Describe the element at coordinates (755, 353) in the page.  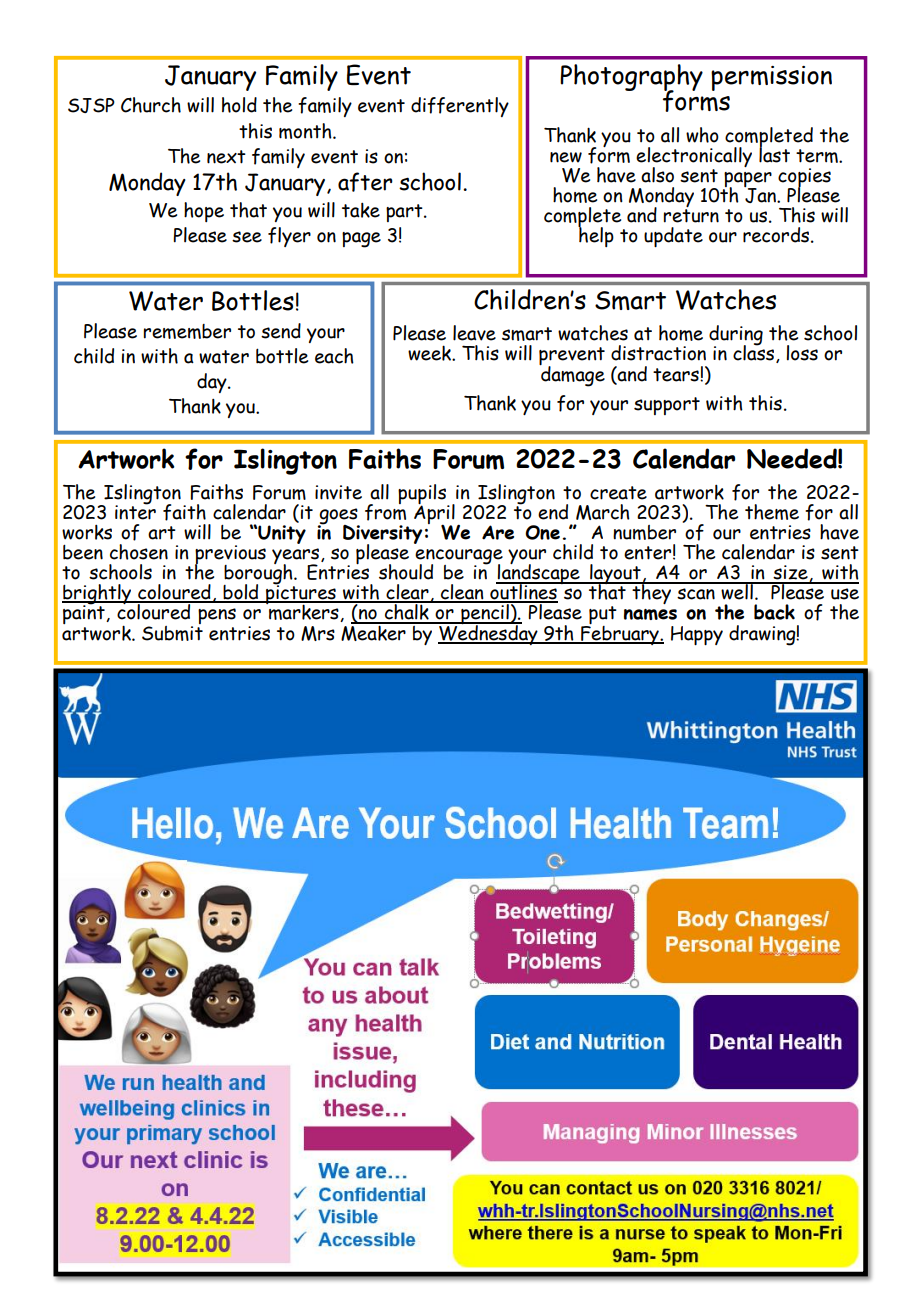
I see `class` at that location.
